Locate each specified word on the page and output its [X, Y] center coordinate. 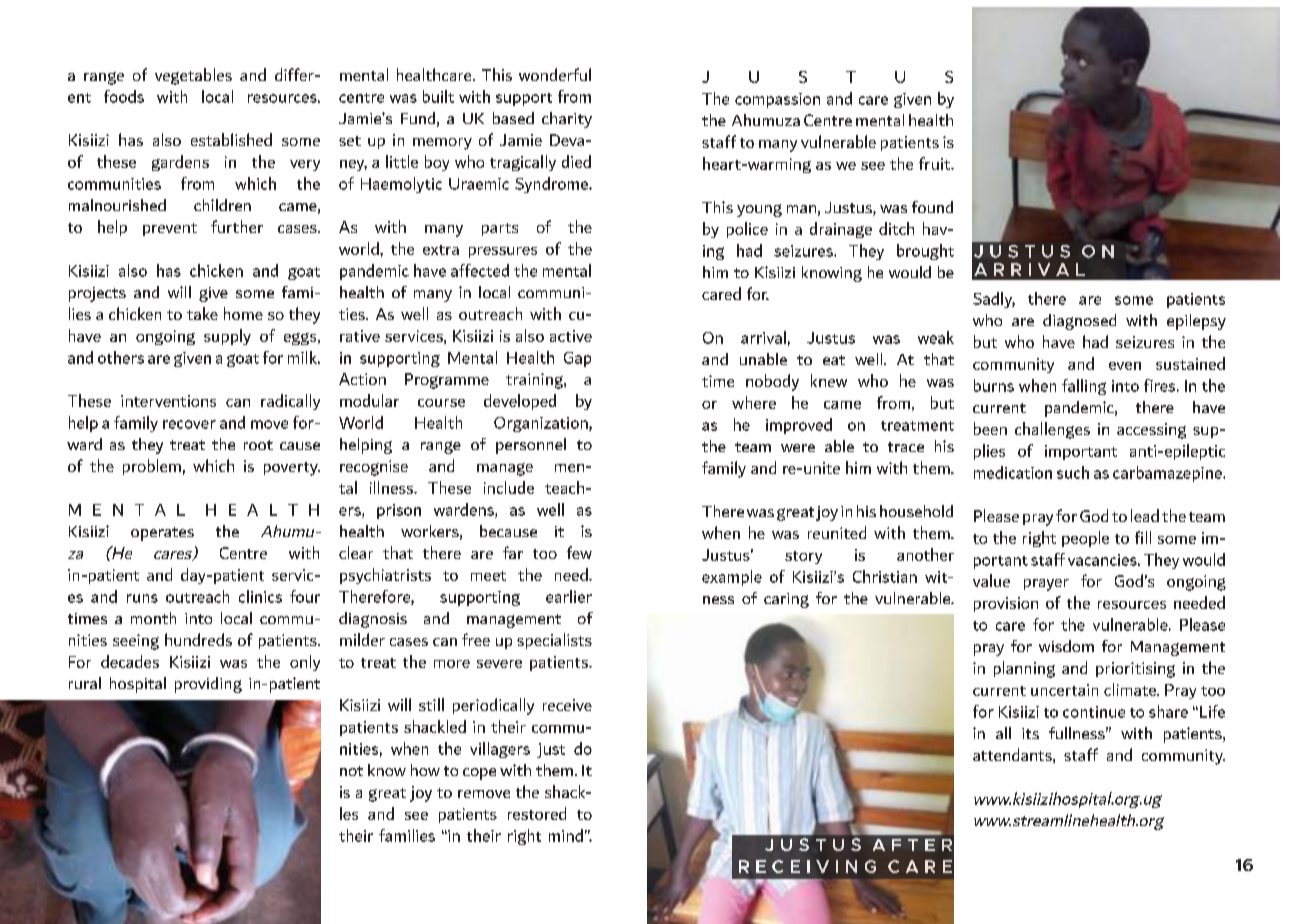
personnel [531, 446]
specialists [554, 641]
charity [567, 120]
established [231, 139]
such [1073, 472]
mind [566, 835]
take [202, 313]
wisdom [1066, 646]
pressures [503, 252]
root [258, 445]
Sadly [994, 300]
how [425, 770]
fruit [936, 163]
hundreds [198, 639]
